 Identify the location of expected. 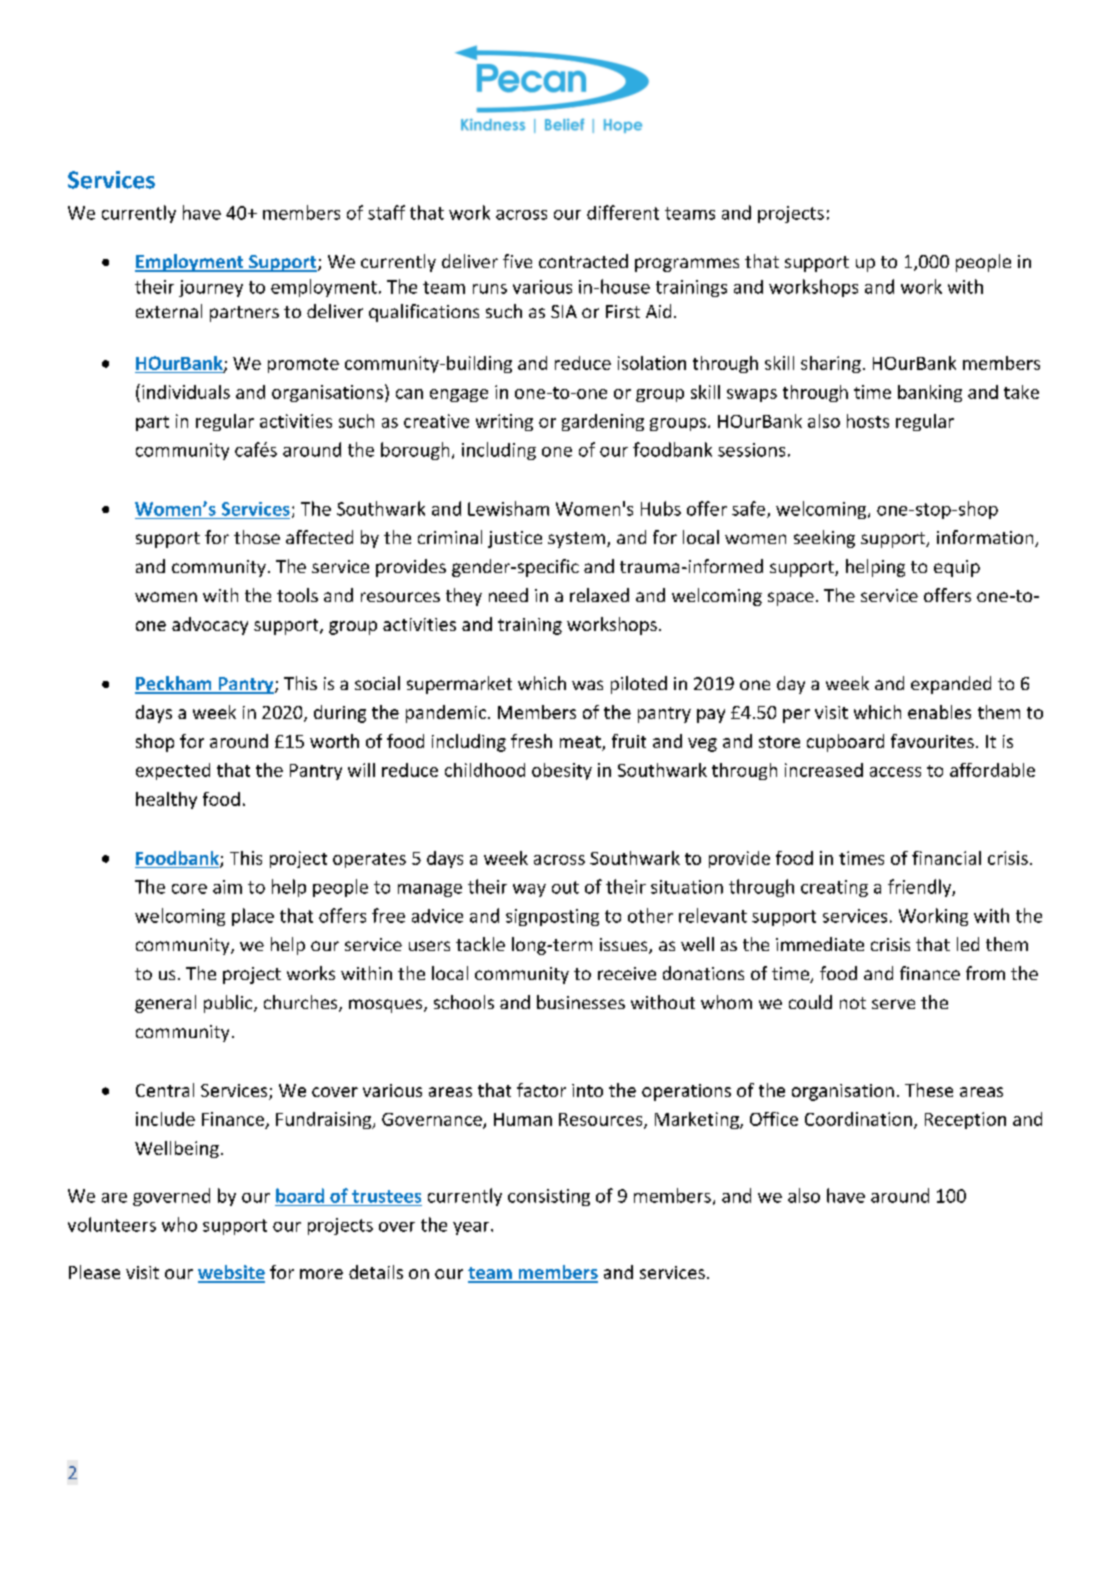
(173, 771).
